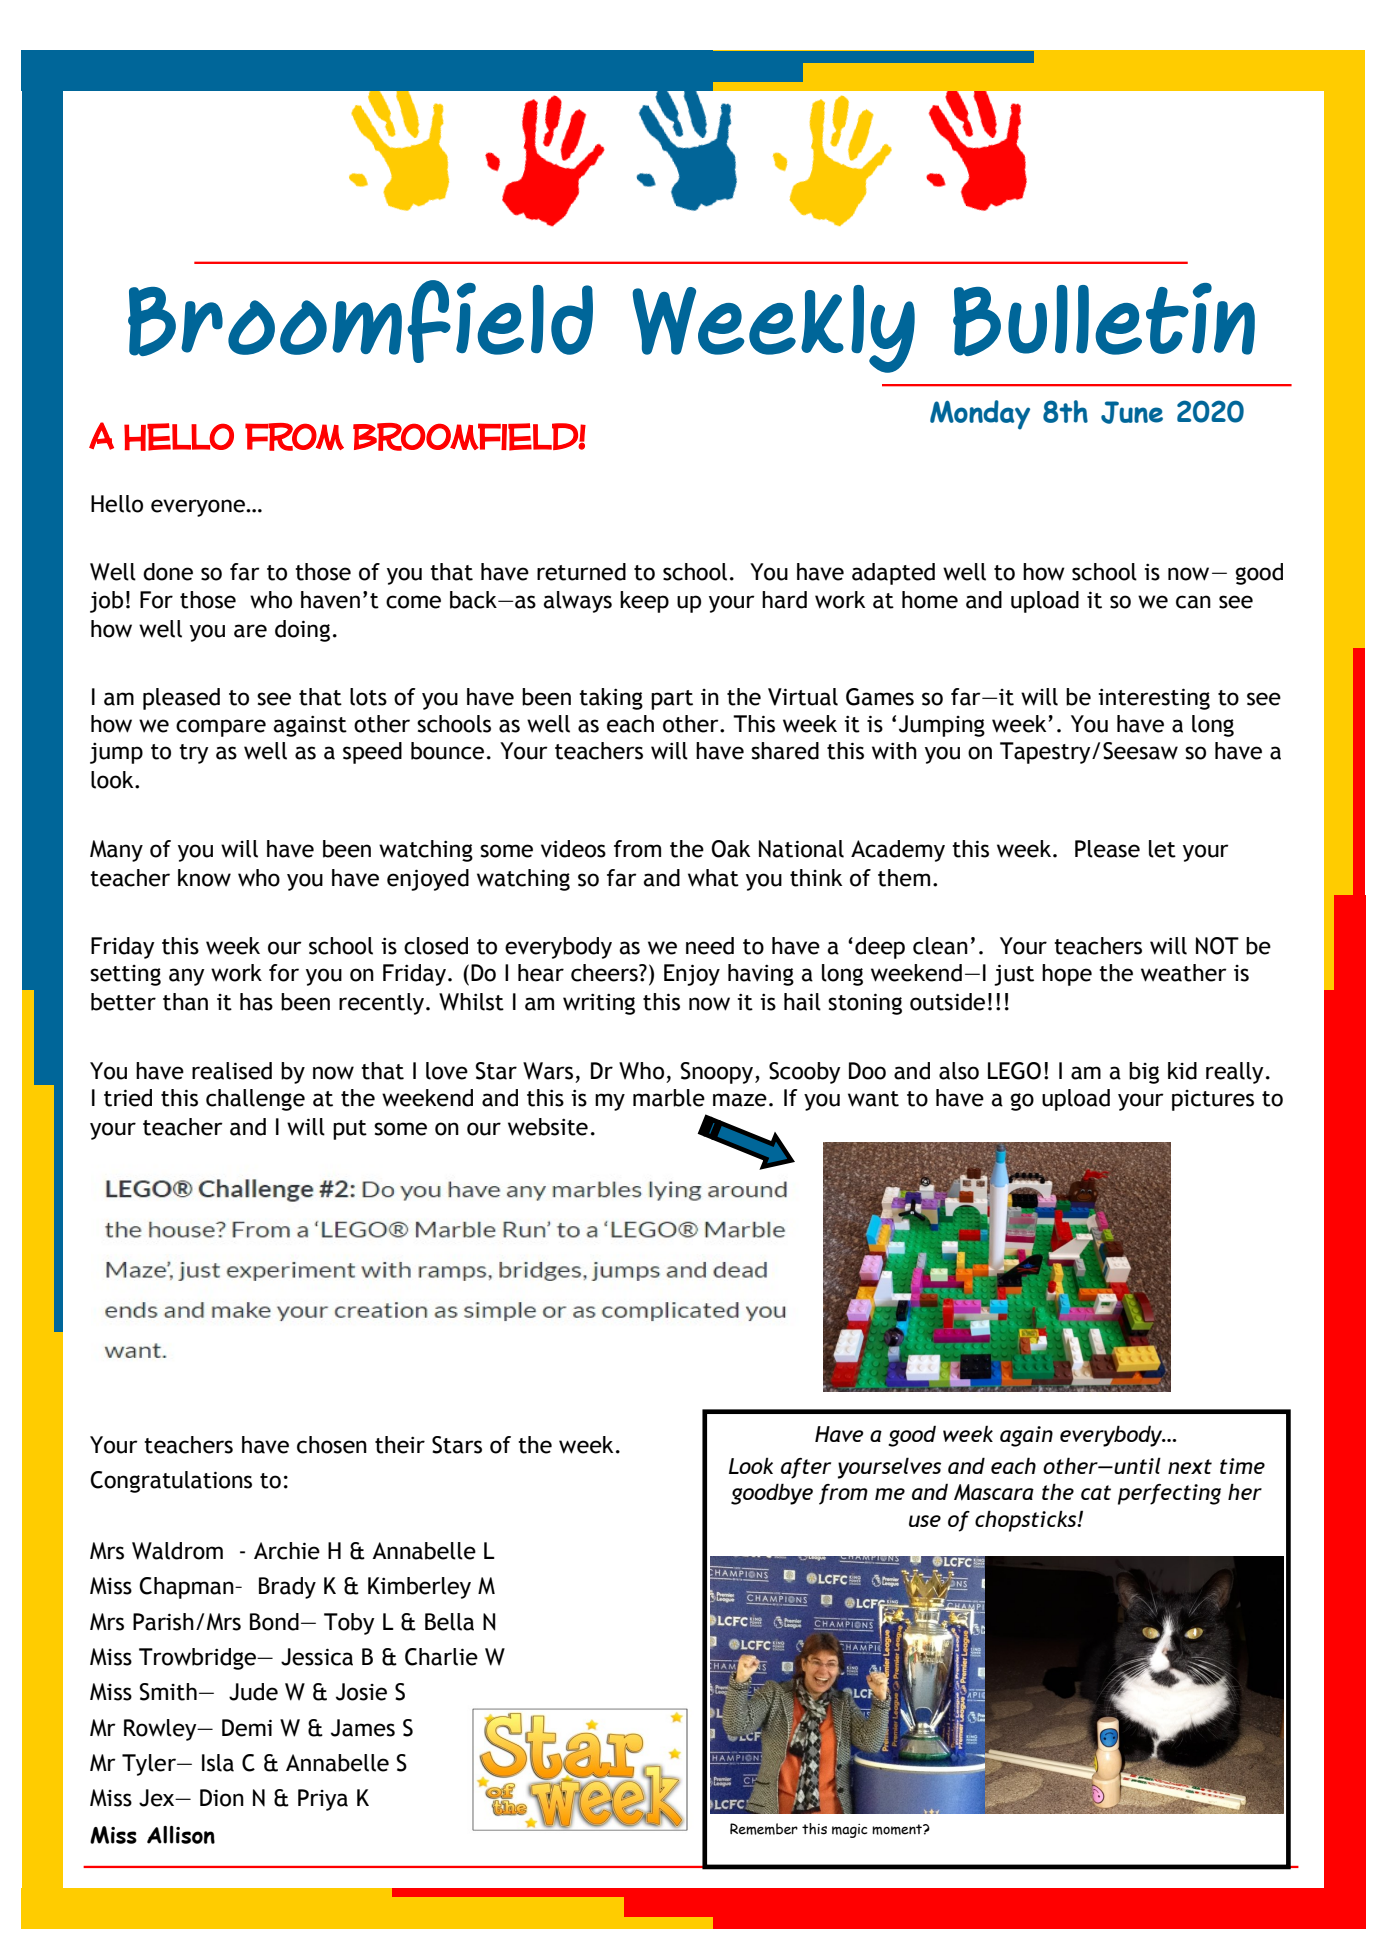 The image size is (1382, 1955). Describe the element at coordinates (199, 508) in the document. I see `everyone` at that location.
